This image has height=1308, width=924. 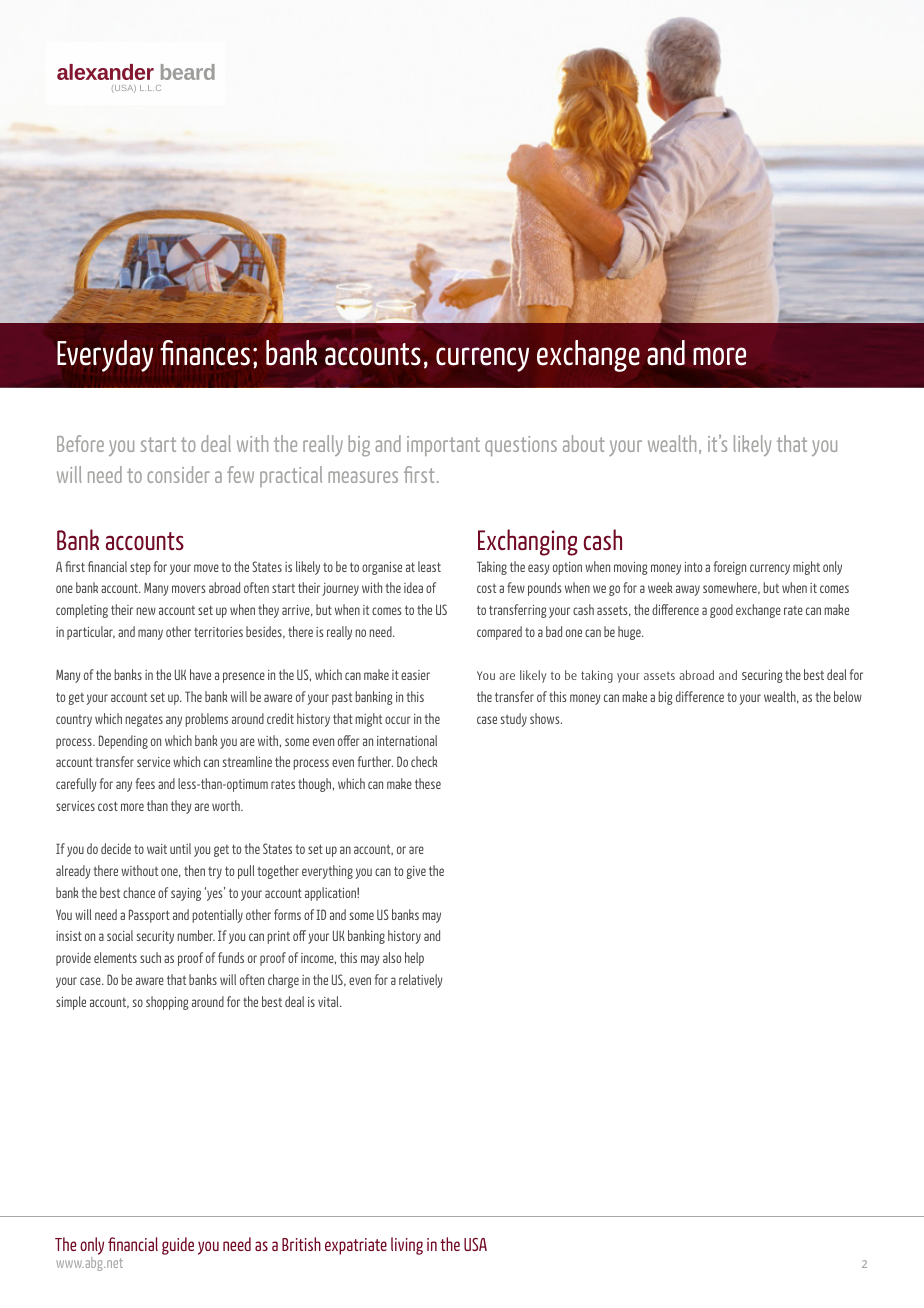 I want to click on easier, so click(x=415, y=675).
